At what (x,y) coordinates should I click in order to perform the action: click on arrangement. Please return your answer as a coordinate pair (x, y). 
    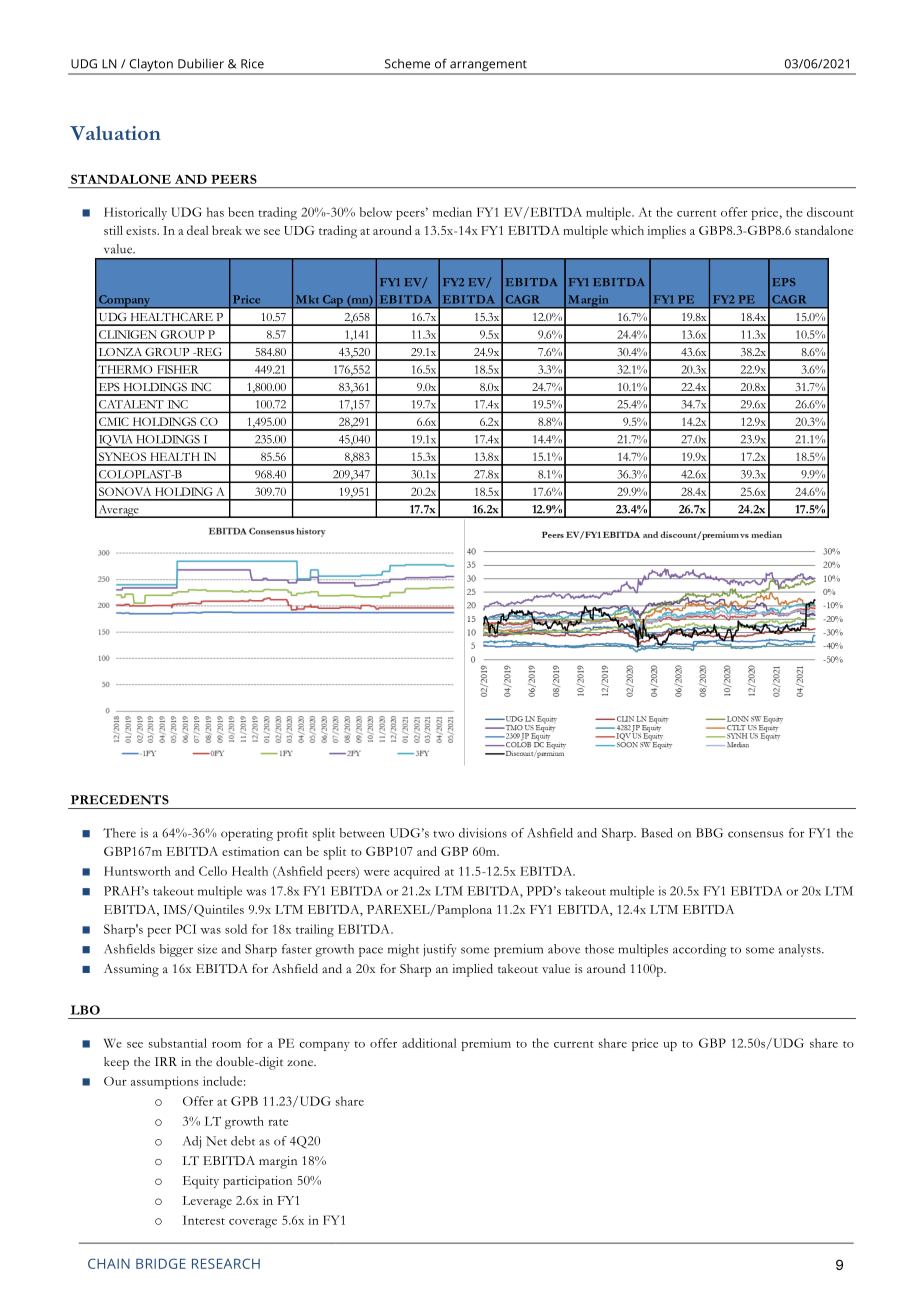
    Looking at the image, I should click on (488, 67).
